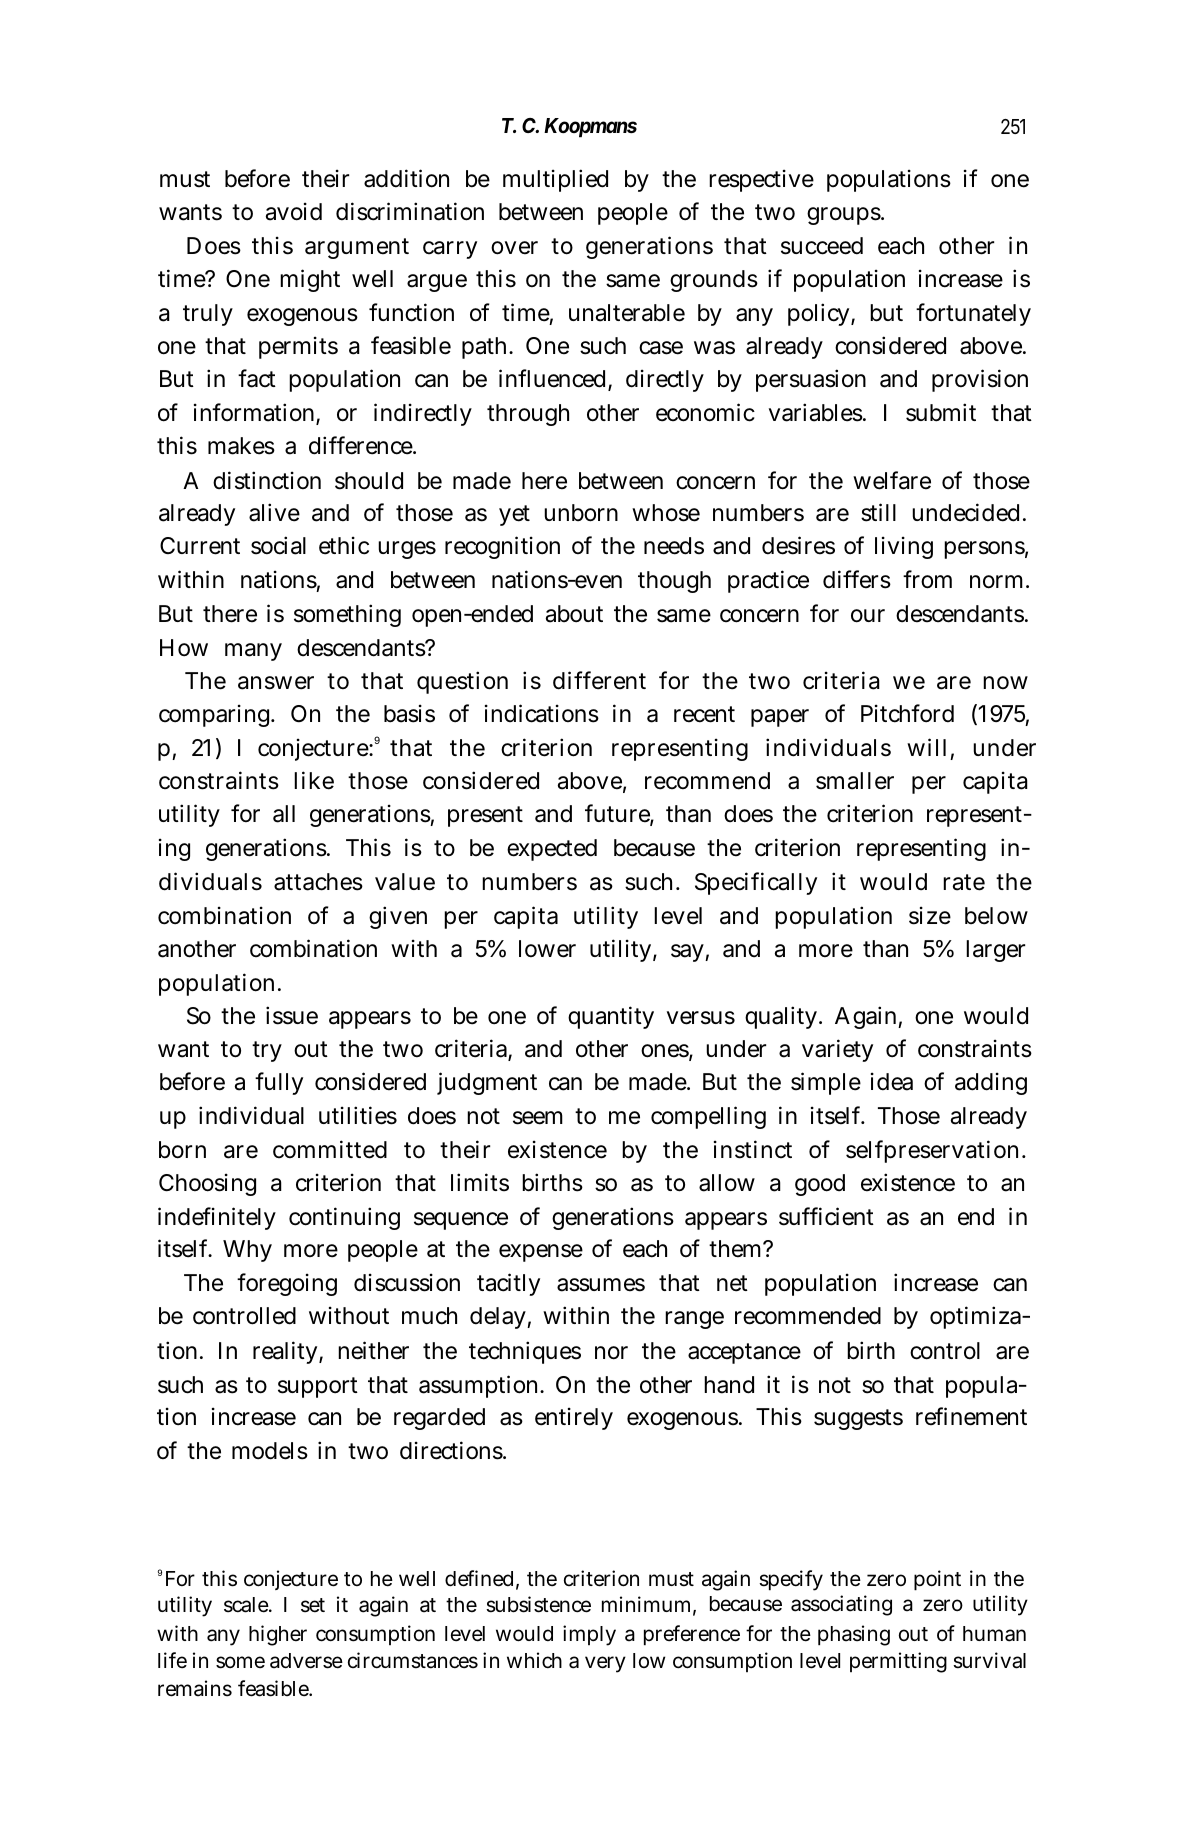 Image resolution: width=1187 pixels, height=1841 pixels. I want to click on size, so click(930, 915).
